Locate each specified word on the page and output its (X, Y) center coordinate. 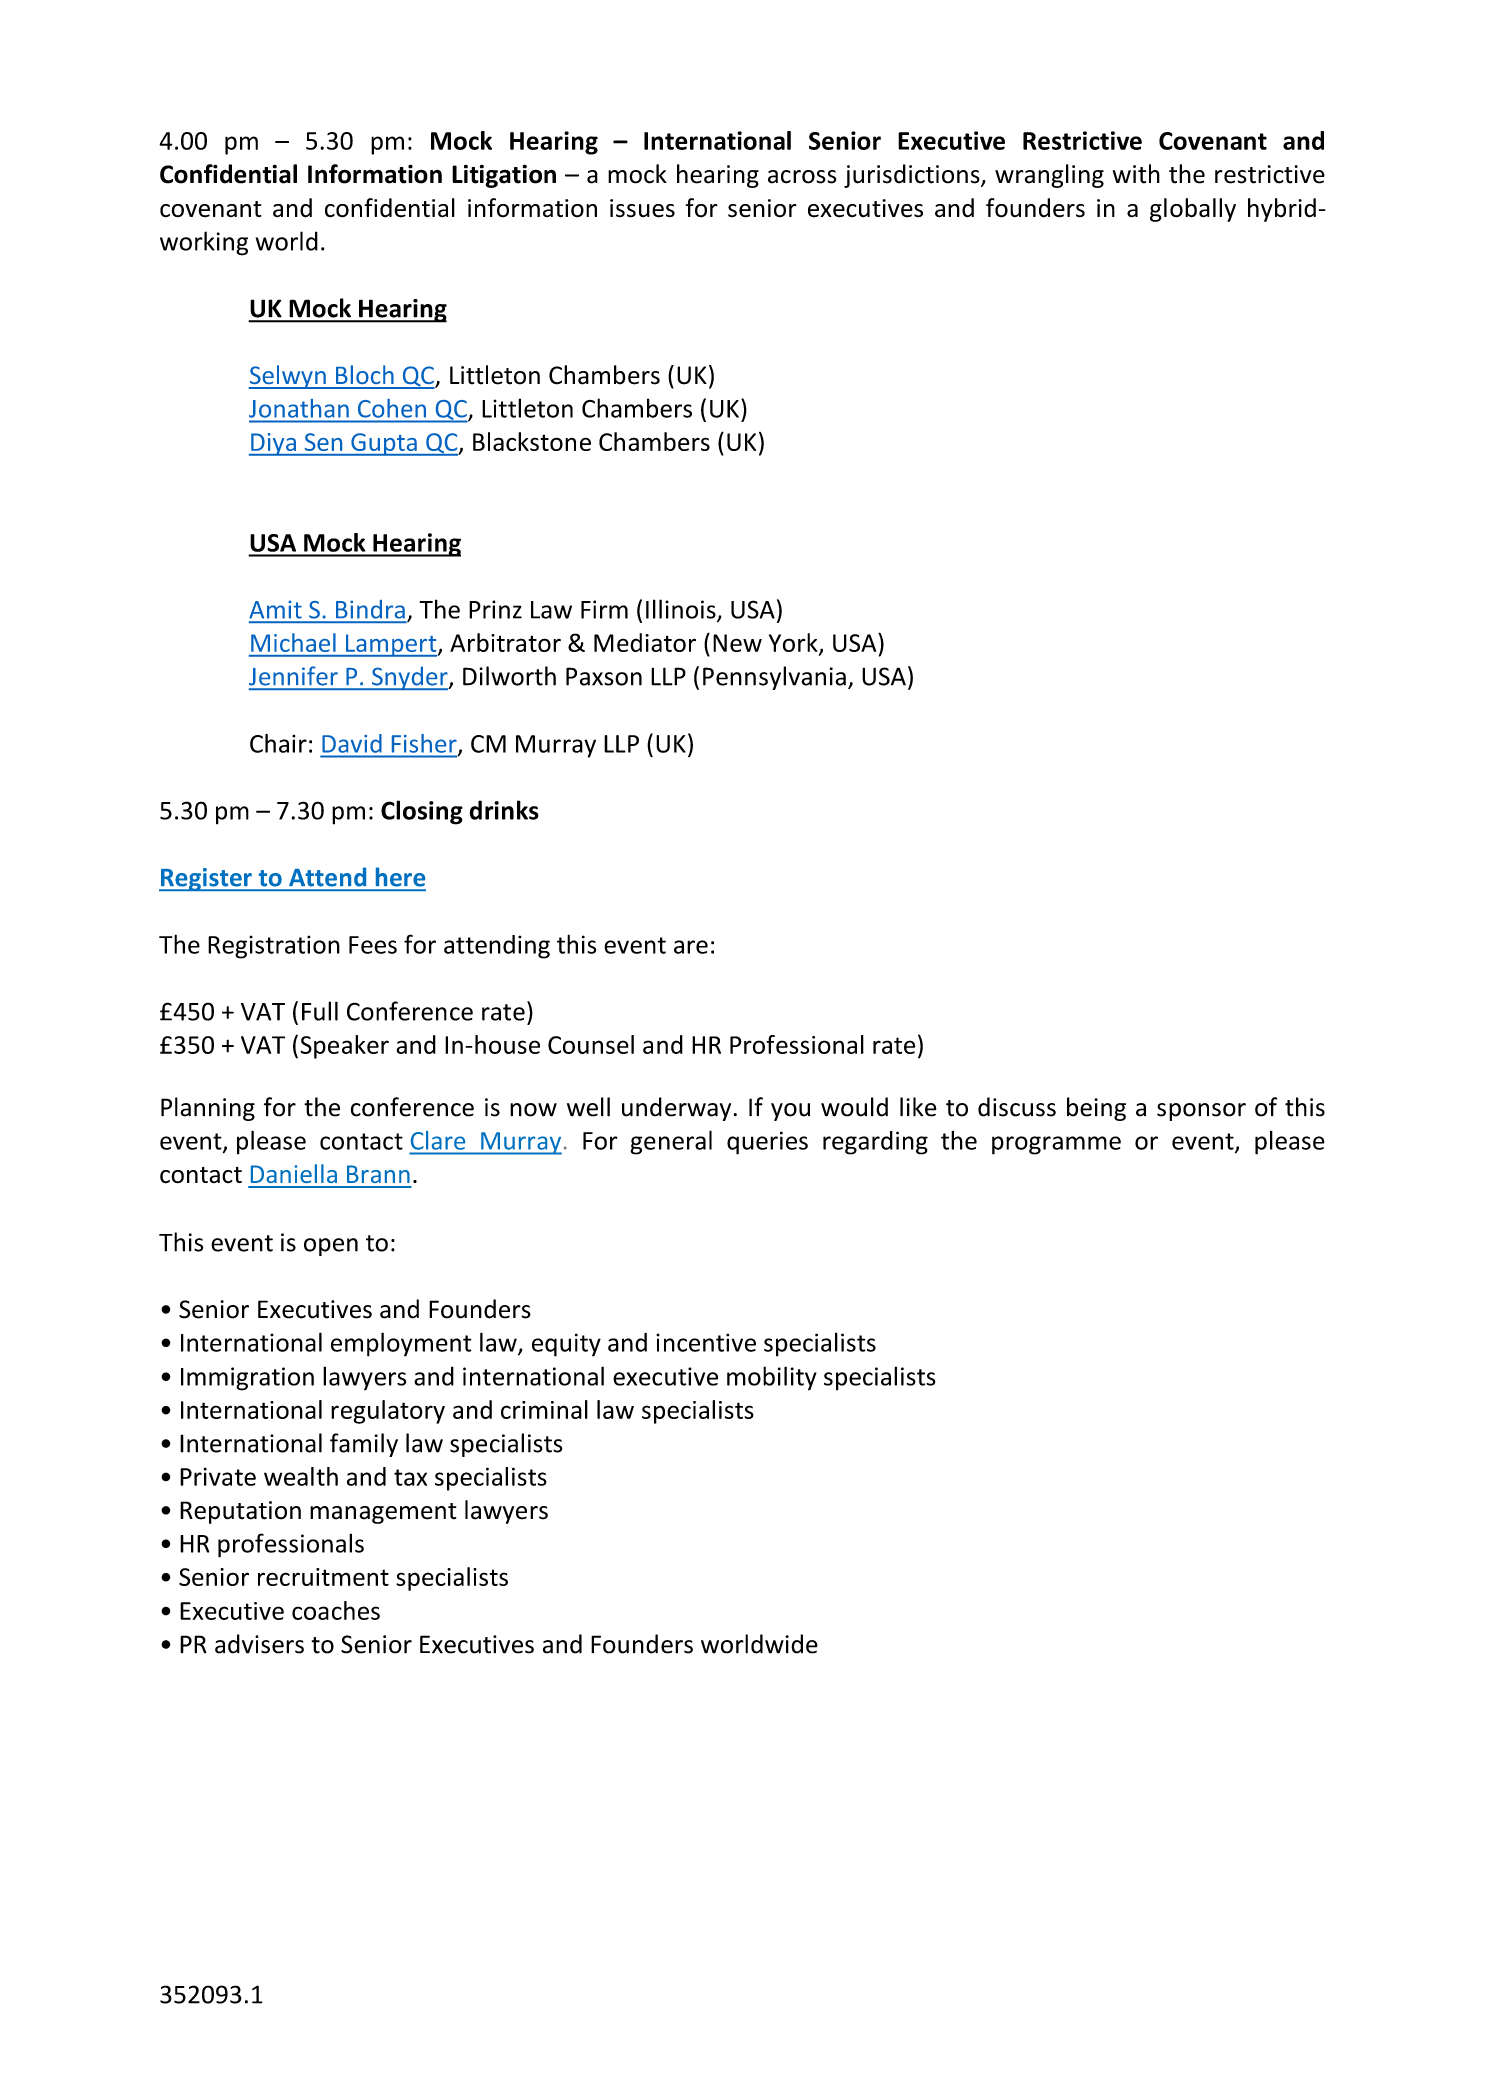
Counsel (591, 1044)
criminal (544, 1409)
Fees (373, 945)
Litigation (504, 176)
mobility (772, 1378)
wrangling (1049, 176)
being (1096, 1109)
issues (642, 208)
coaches (336, 1610)
